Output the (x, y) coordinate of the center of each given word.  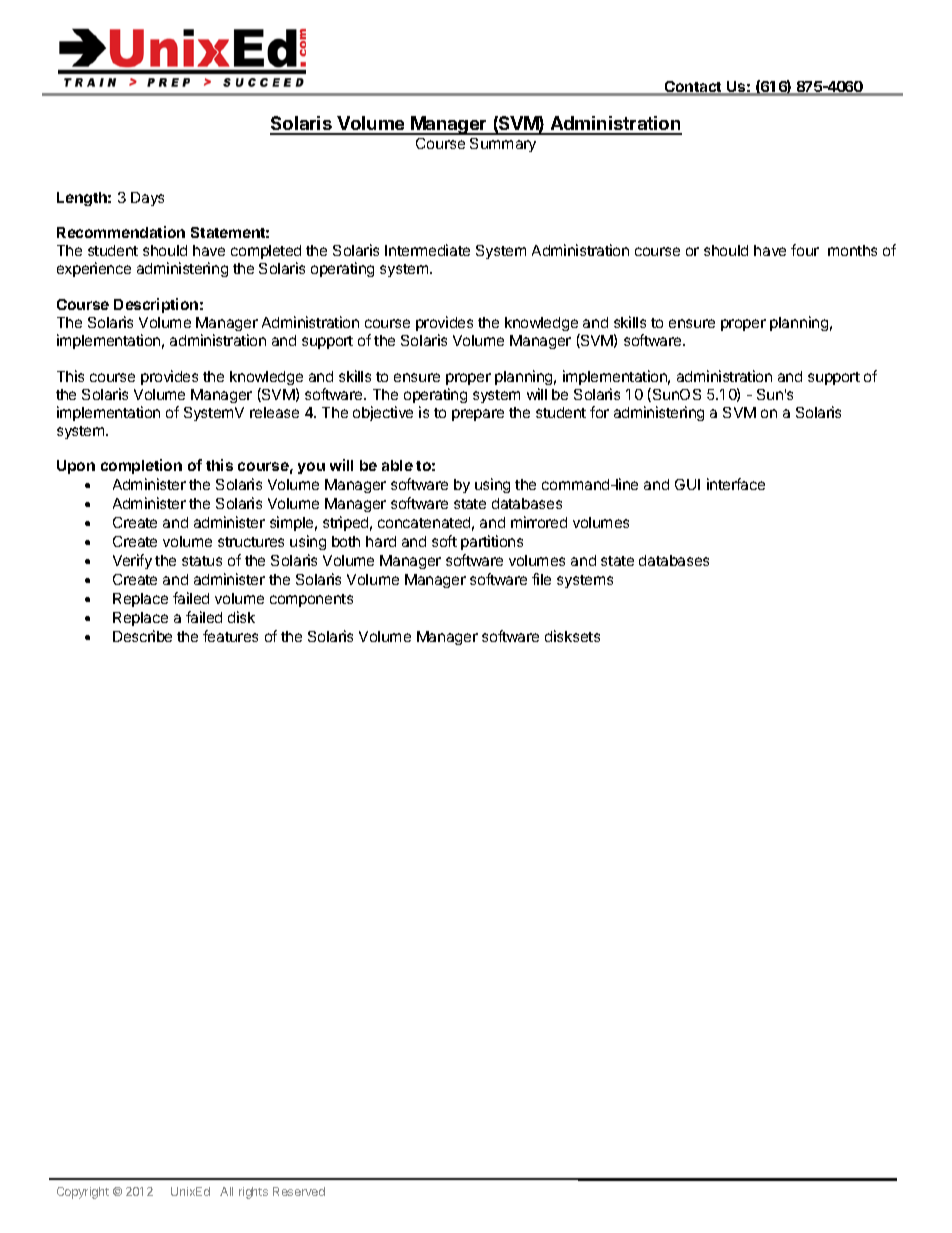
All (226, 1191)
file (541, 579)
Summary (503, 145)
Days (147, 199)
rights (253, 1193)
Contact (693, 88)
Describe (142, 636)
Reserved (299, 1191)
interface (736, 484)
